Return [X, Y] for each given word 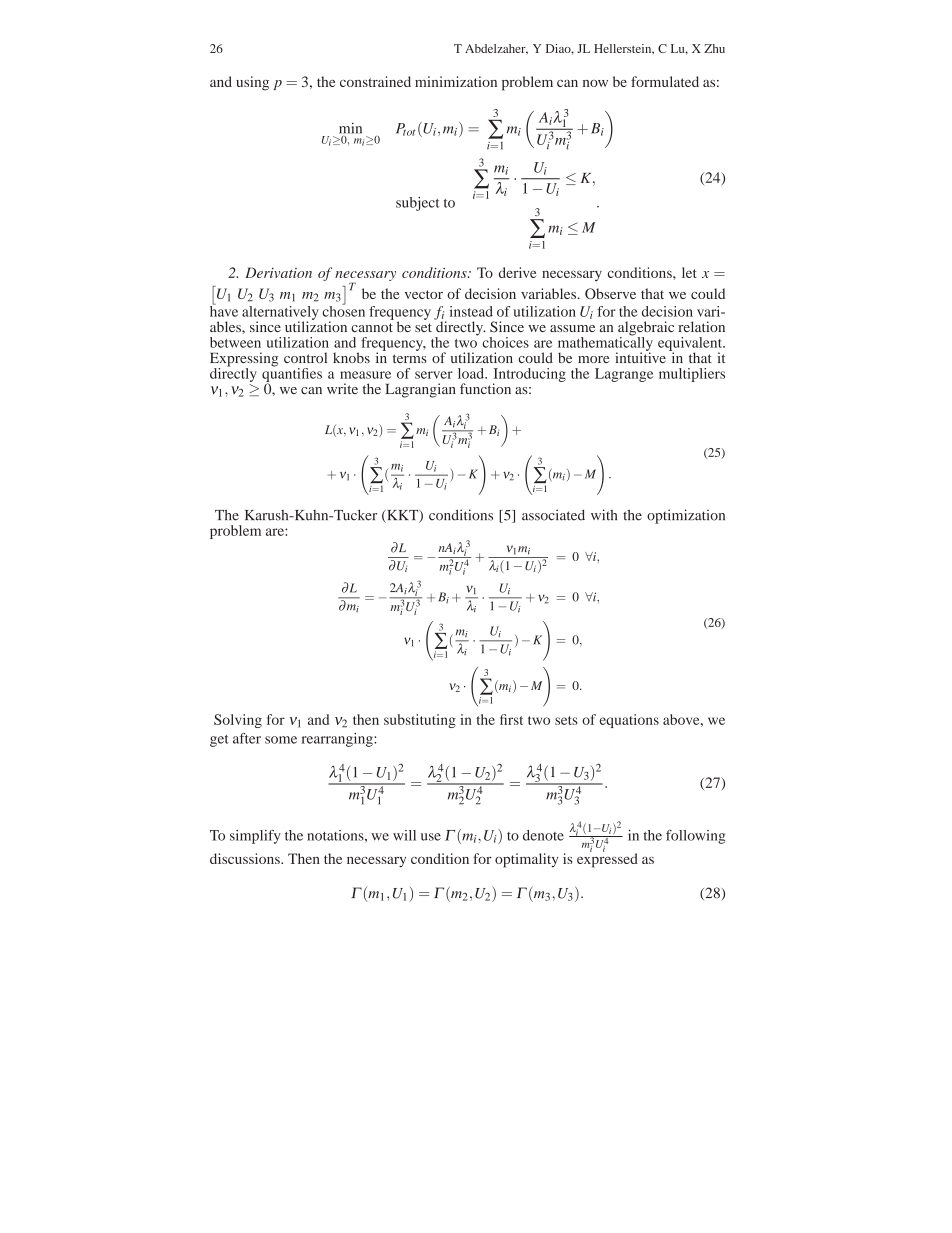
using [252, 83]
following [695, 837]
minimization [456, 81]
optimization [686, 516]
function [485, 388]
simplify [255, 837]
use [431, 837]
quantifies [292, 374]
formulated [665, 81]
